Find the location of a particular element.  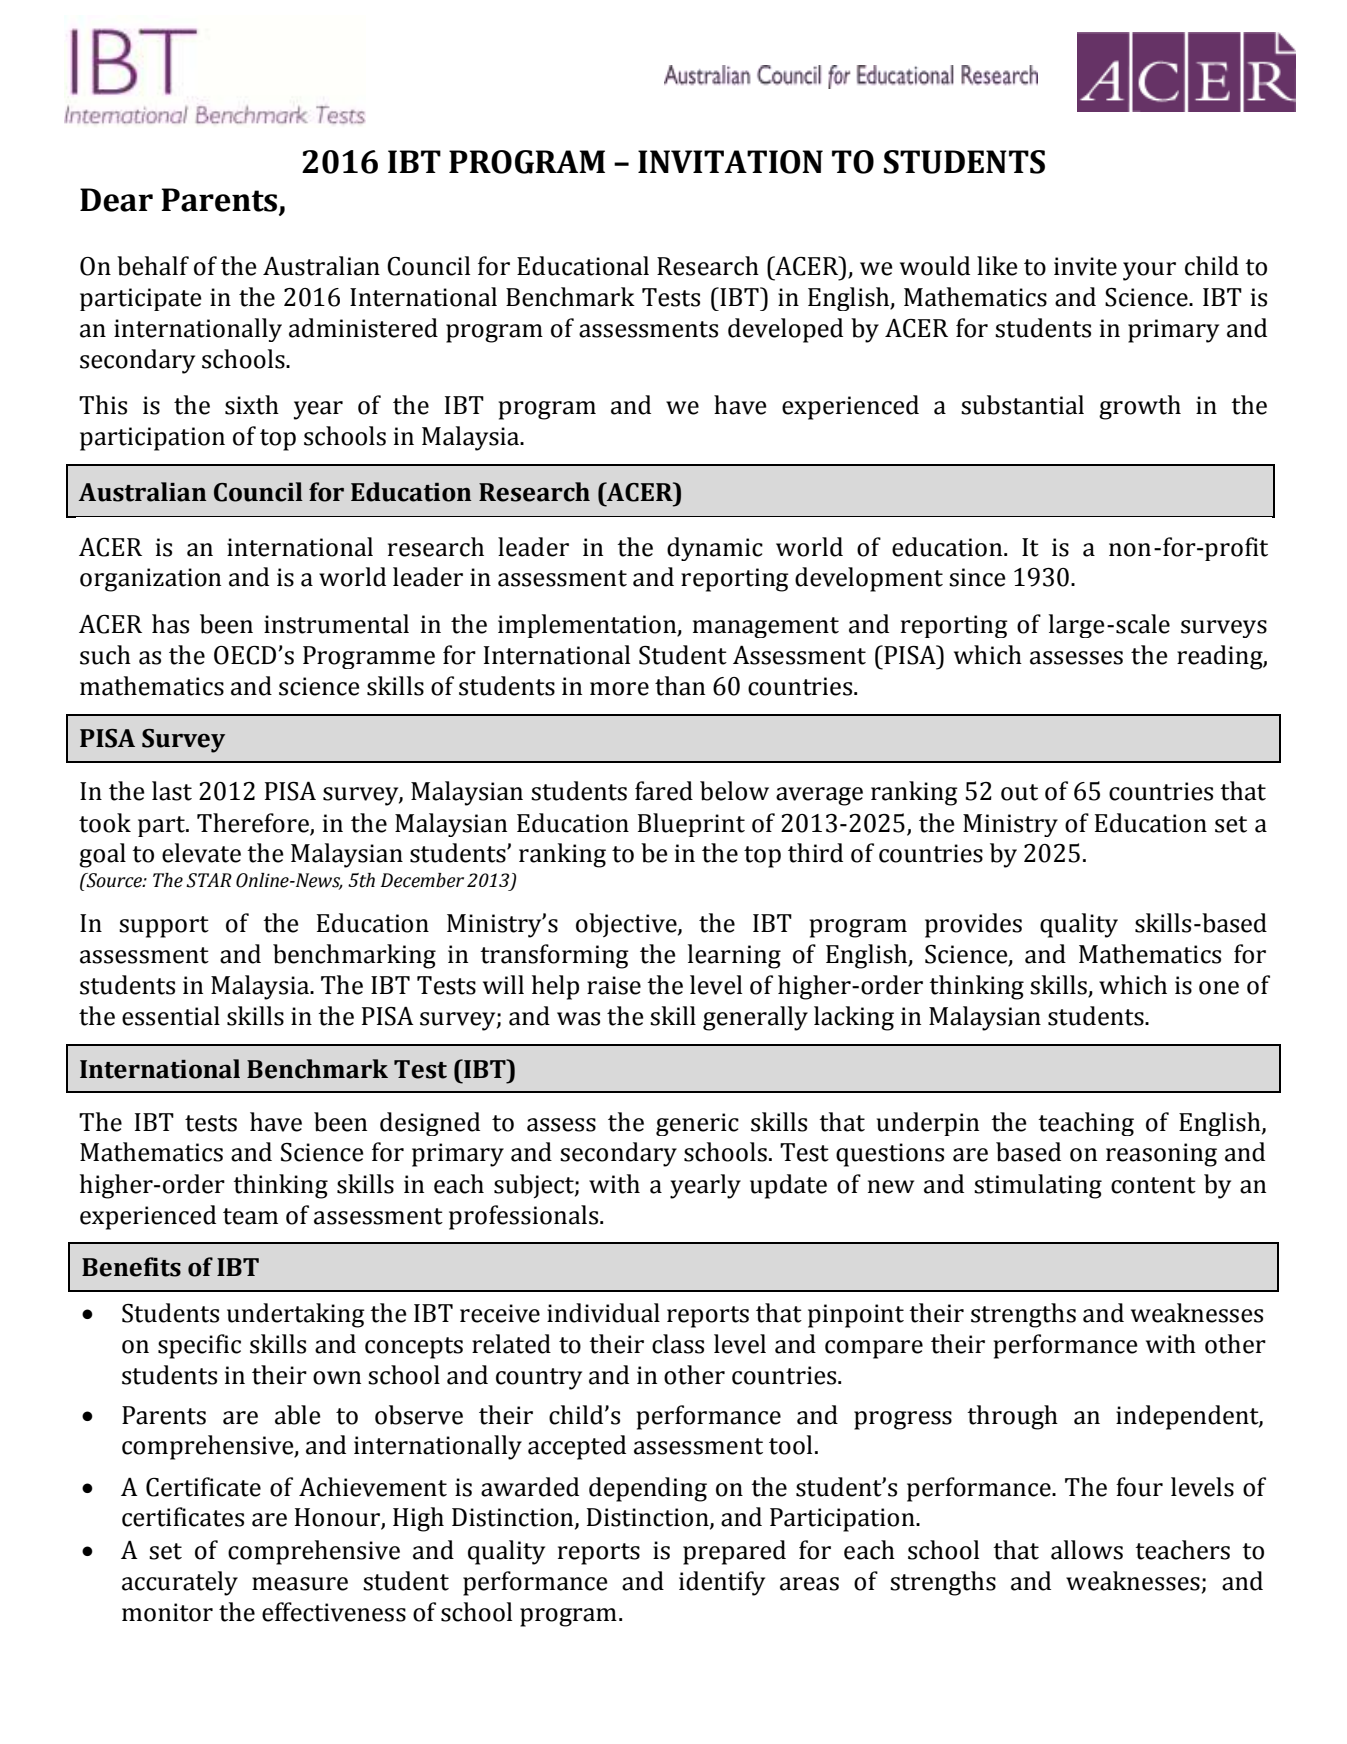

invite is located at coordinates (1085, 266).
